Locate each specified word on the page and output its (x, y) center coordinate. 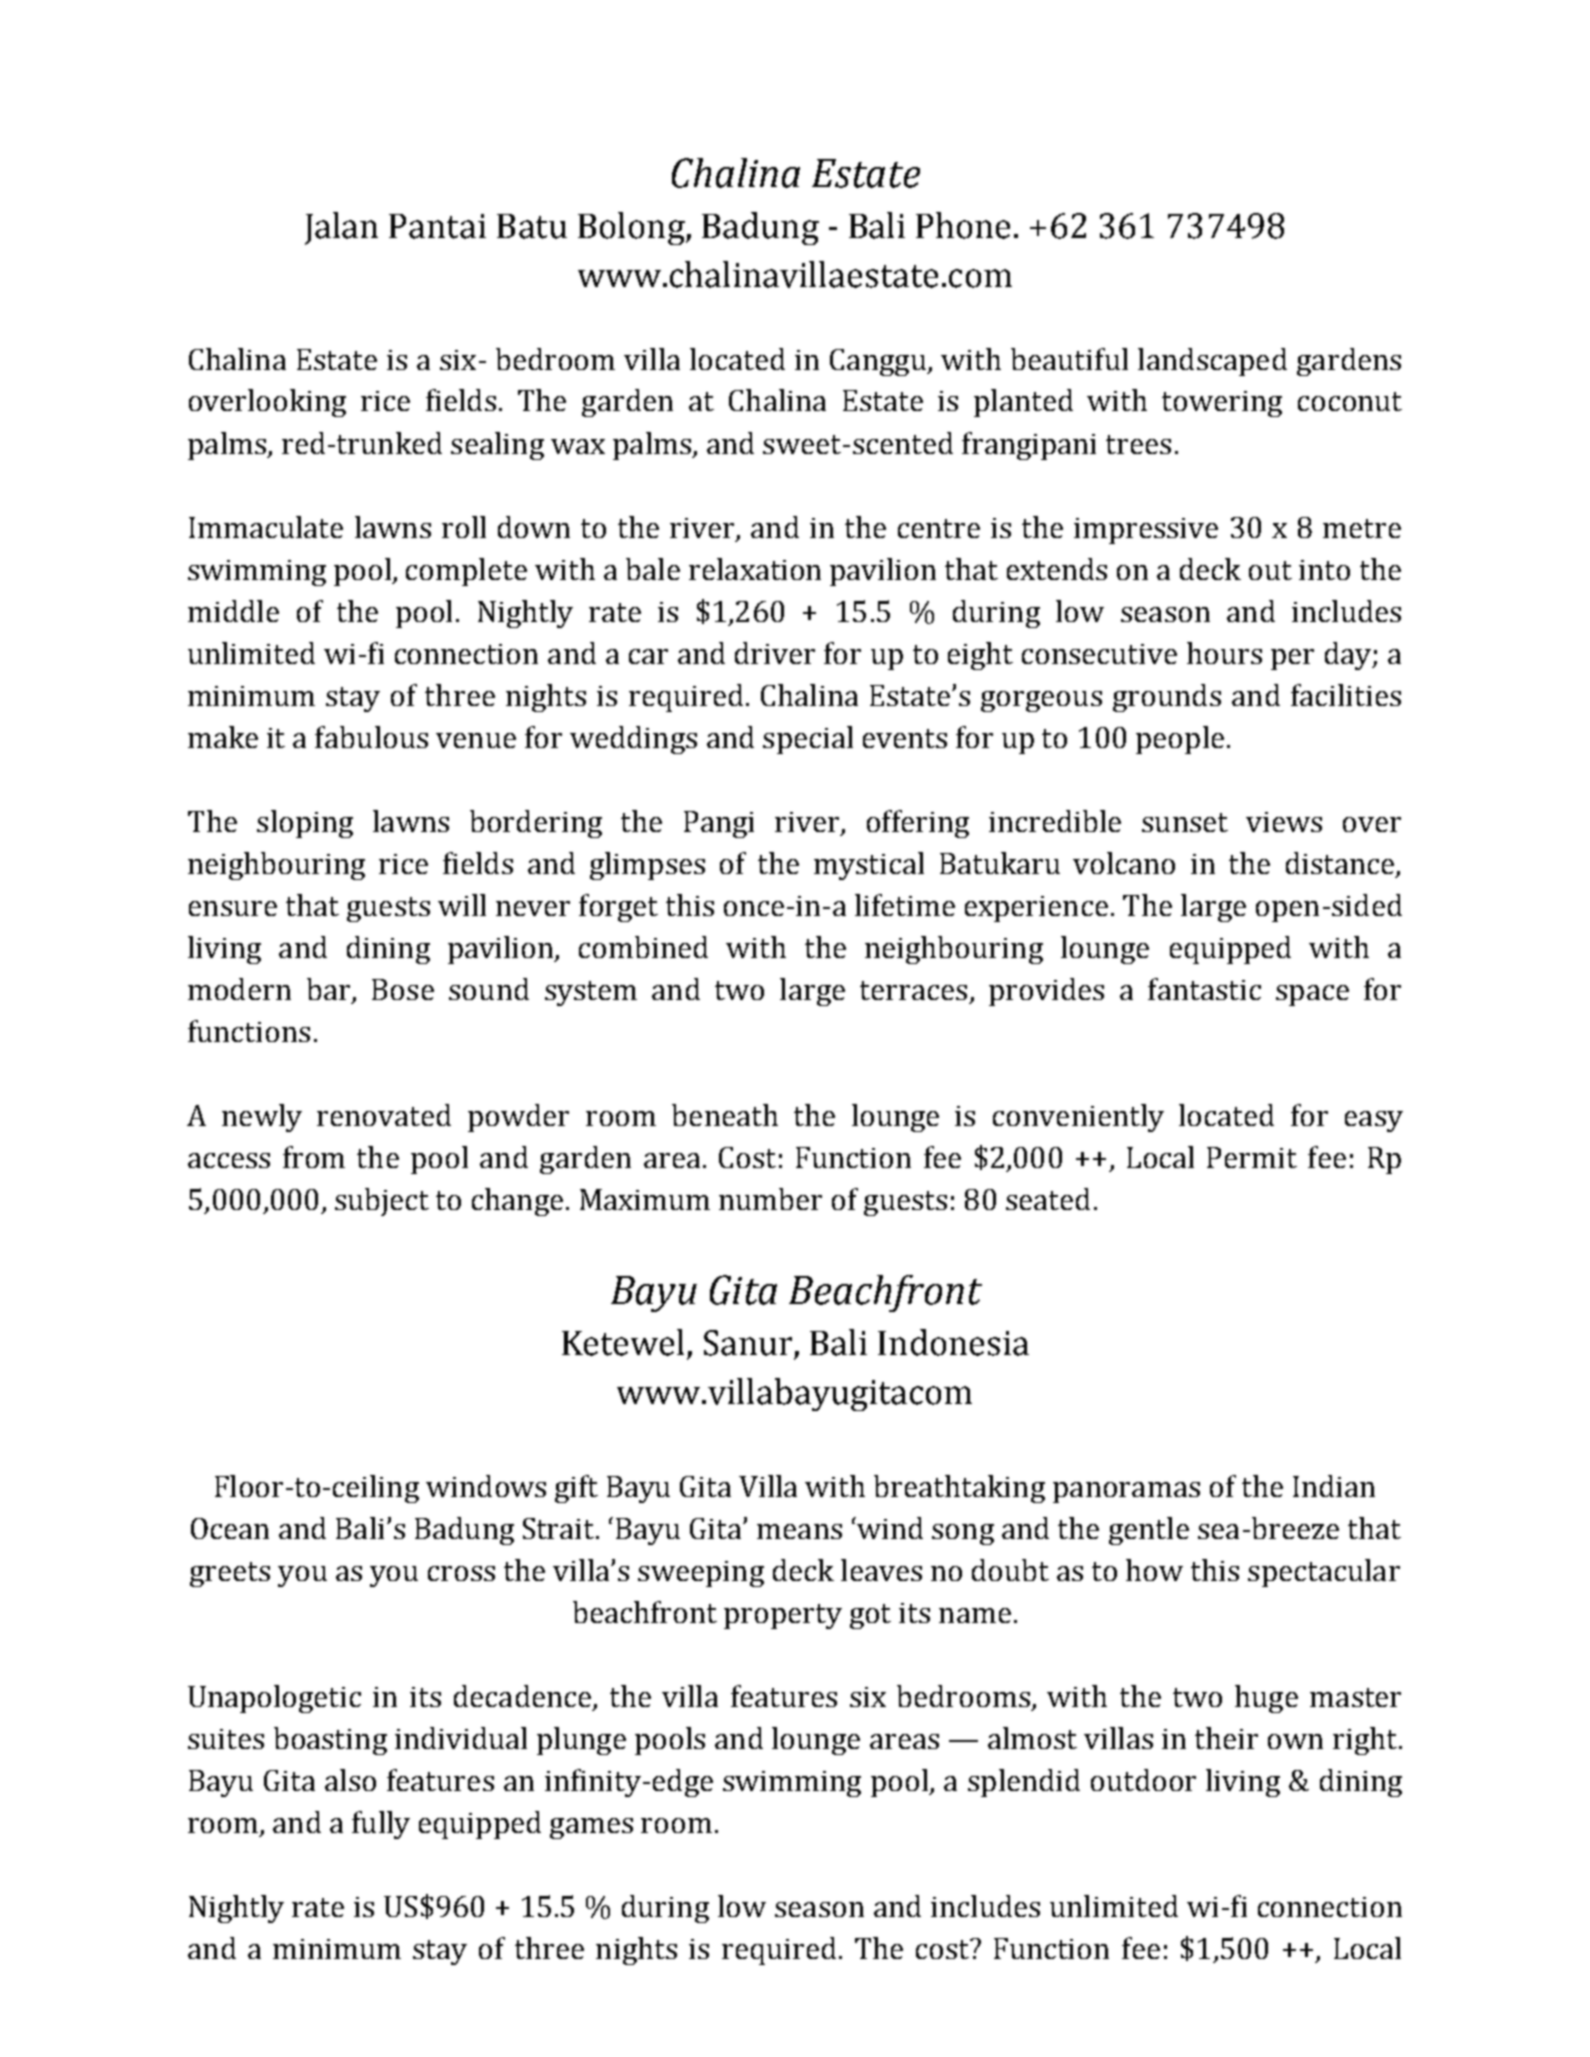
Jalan (341, 228)
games (591, 1828)
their (1226, 1738)
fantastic (1204, 989)
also (350, 1780)
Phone (963, 225)
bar (328, 989)
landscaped (1212, 362)
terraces (913, 990)
